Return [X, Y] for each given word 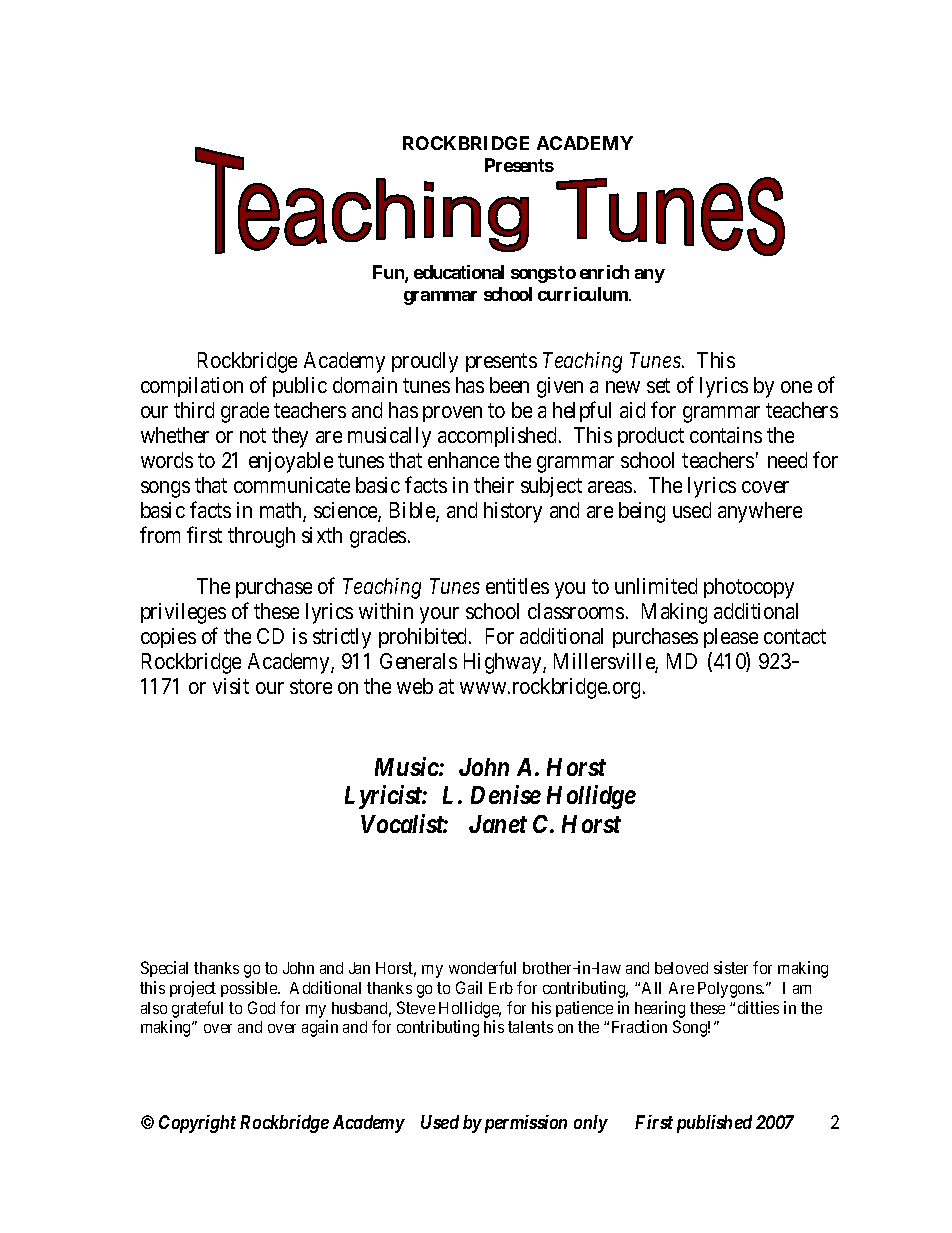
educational [459, 272]
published [714, 1124]
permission [524, 1124]
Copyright [197, 1124]
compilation [192, 387]
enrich [604, 272]
